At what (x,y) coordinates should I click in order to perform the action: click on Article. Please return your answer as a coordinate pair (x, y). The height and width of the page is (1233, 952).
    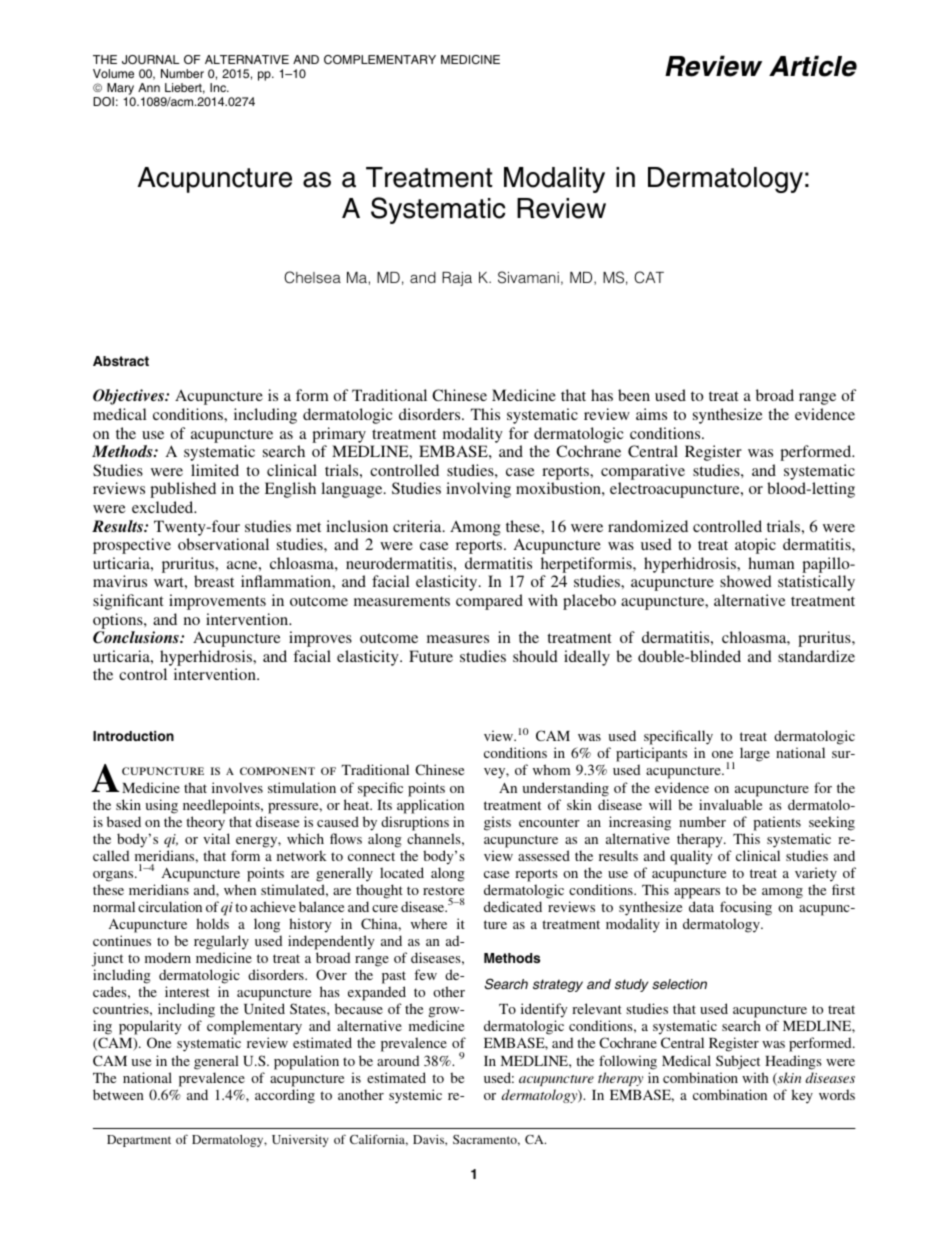
    Looking at the image, I should click on (813, 66).
